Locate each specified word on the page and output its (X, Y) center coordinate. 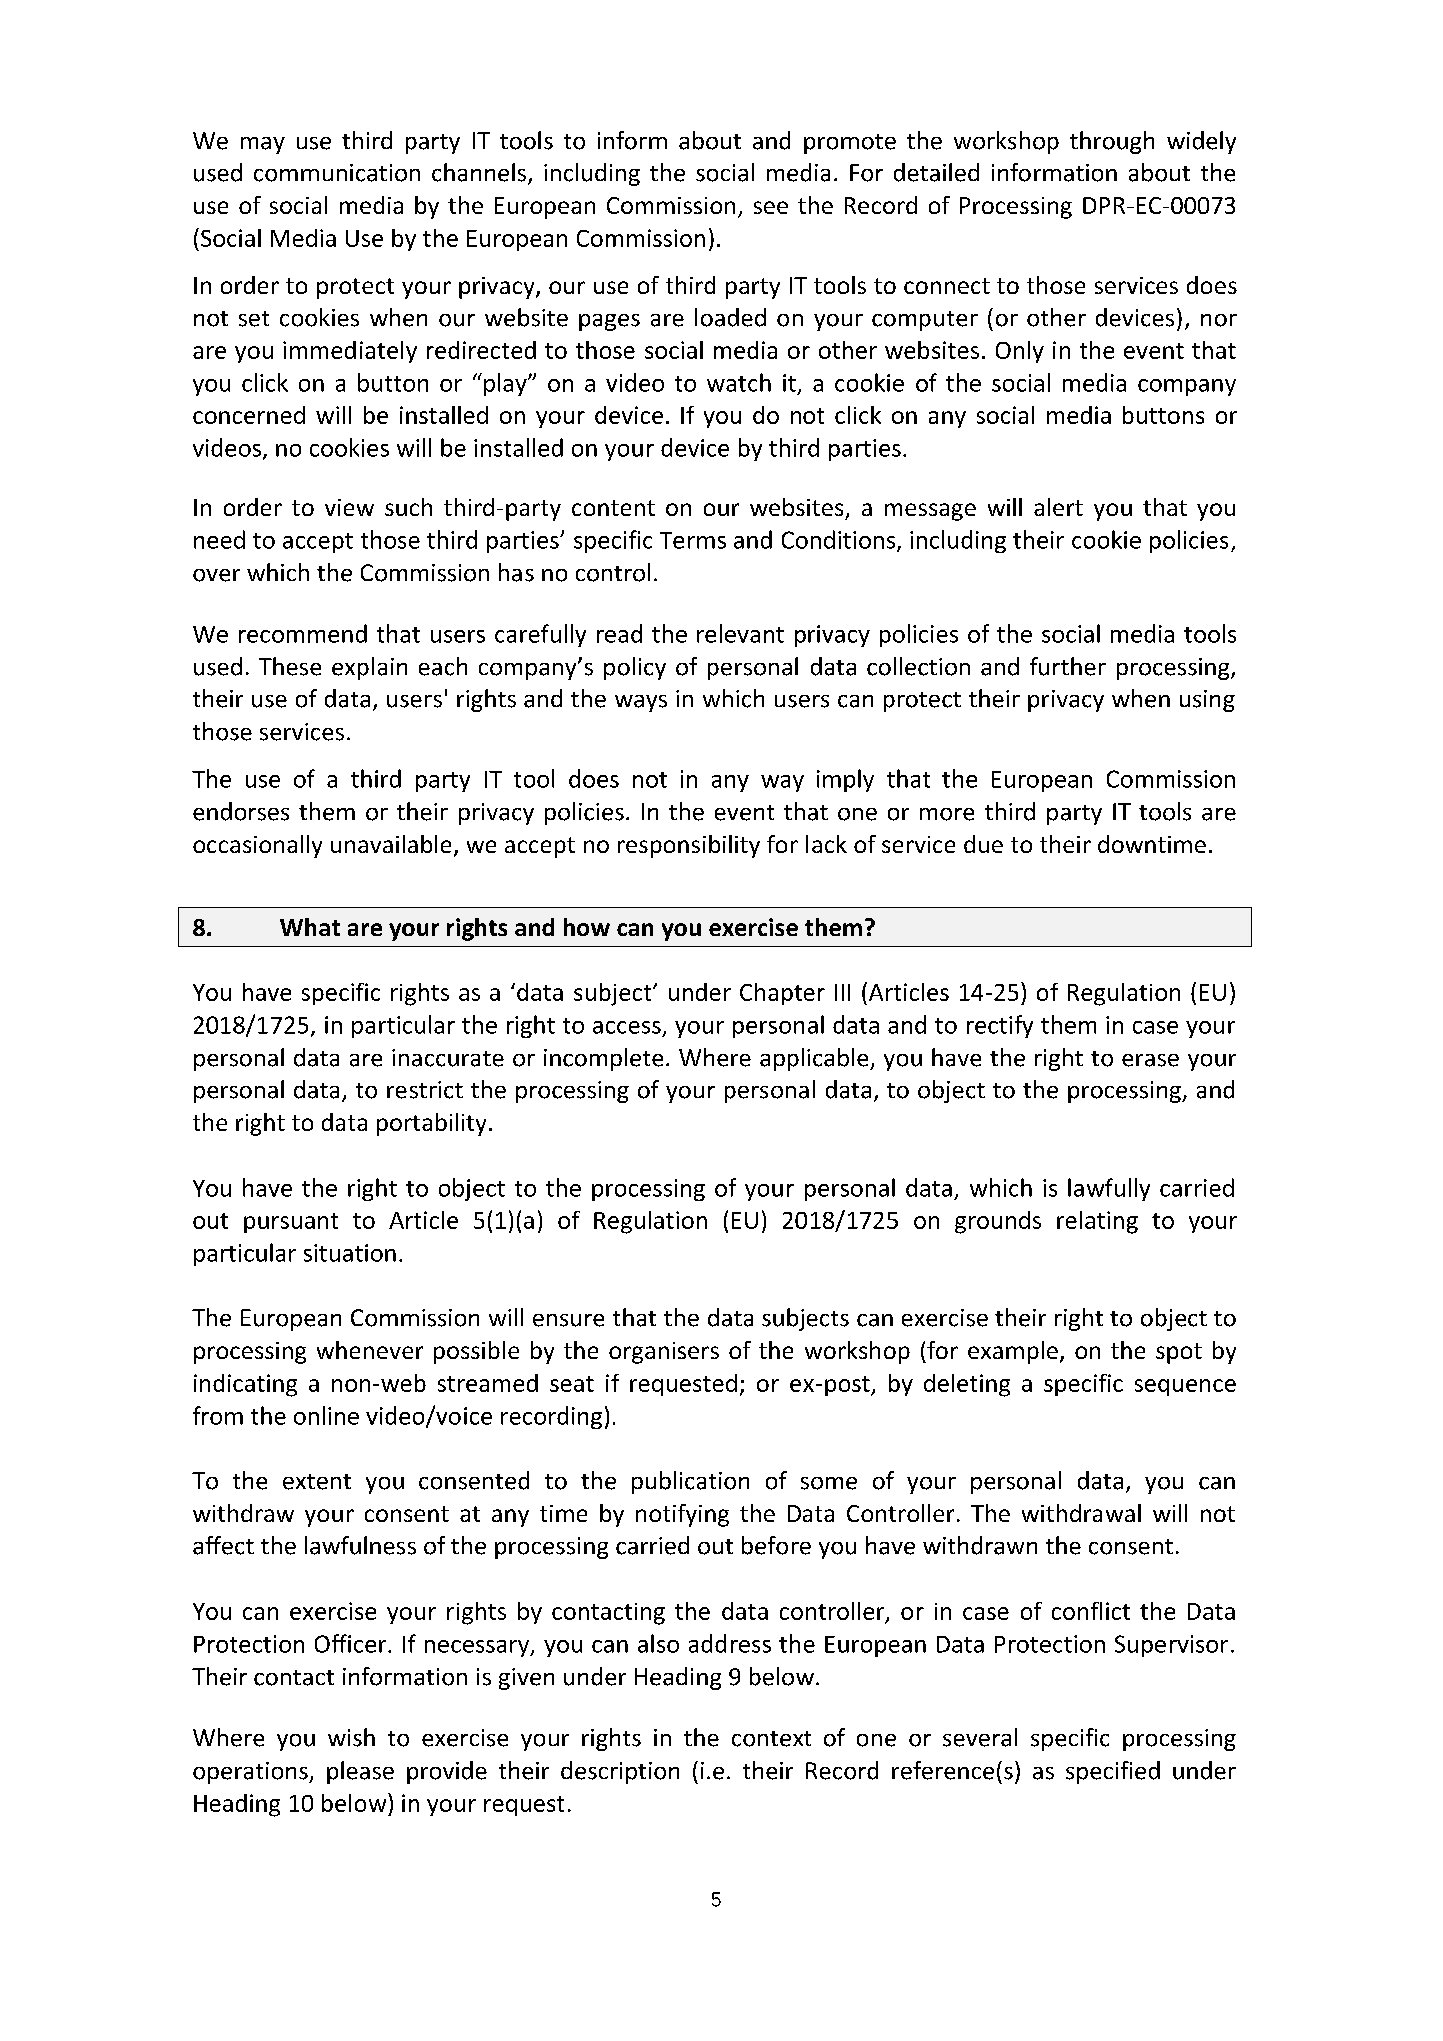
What (310, 927)
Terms (693, 540)
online (326, 1415)
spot (1179, 1353)
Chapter (782, 994)
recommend (303, 633)
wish (351, 1737)
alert (1058, 507)
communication (337, 173)
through (1112, 142)
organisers (664, 1353)
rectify (1000, 1026)
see (771, 207)
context (771, 1739)
